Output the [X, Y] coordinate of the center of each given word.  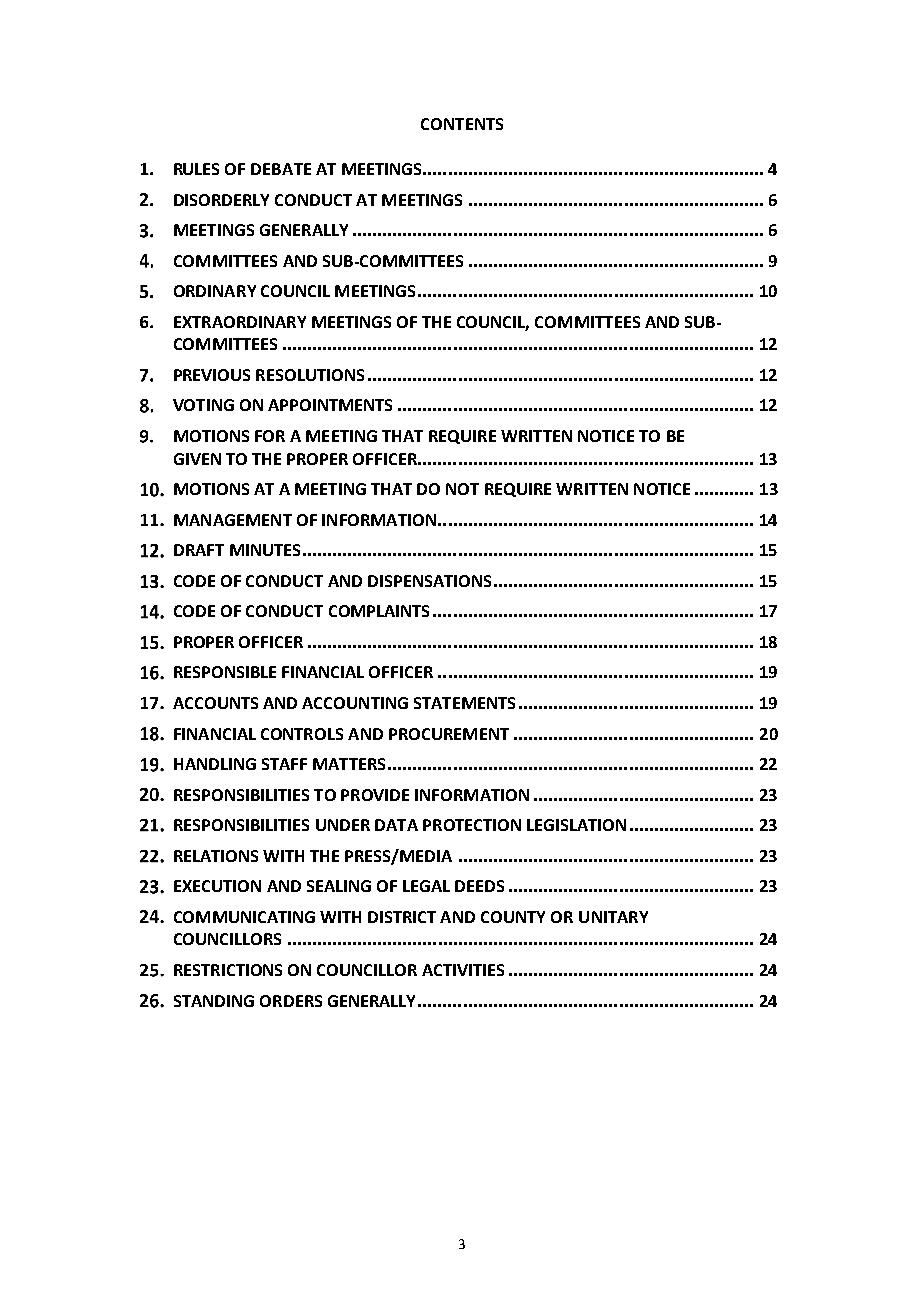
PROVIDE [375, 795]
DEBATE [281, 169]
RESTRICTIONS [228, 970]
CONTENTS [462, 124]
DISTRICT [402, 917]
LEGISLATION [576, 825]
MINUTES [265, 550]
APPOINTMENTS [330, 405]
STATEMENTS [464, 703]
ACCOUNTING [355, 703]
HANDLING [215, 764]
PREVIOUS [212, 375]
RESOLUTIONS [310, 375]
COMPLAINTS [379, 611]
